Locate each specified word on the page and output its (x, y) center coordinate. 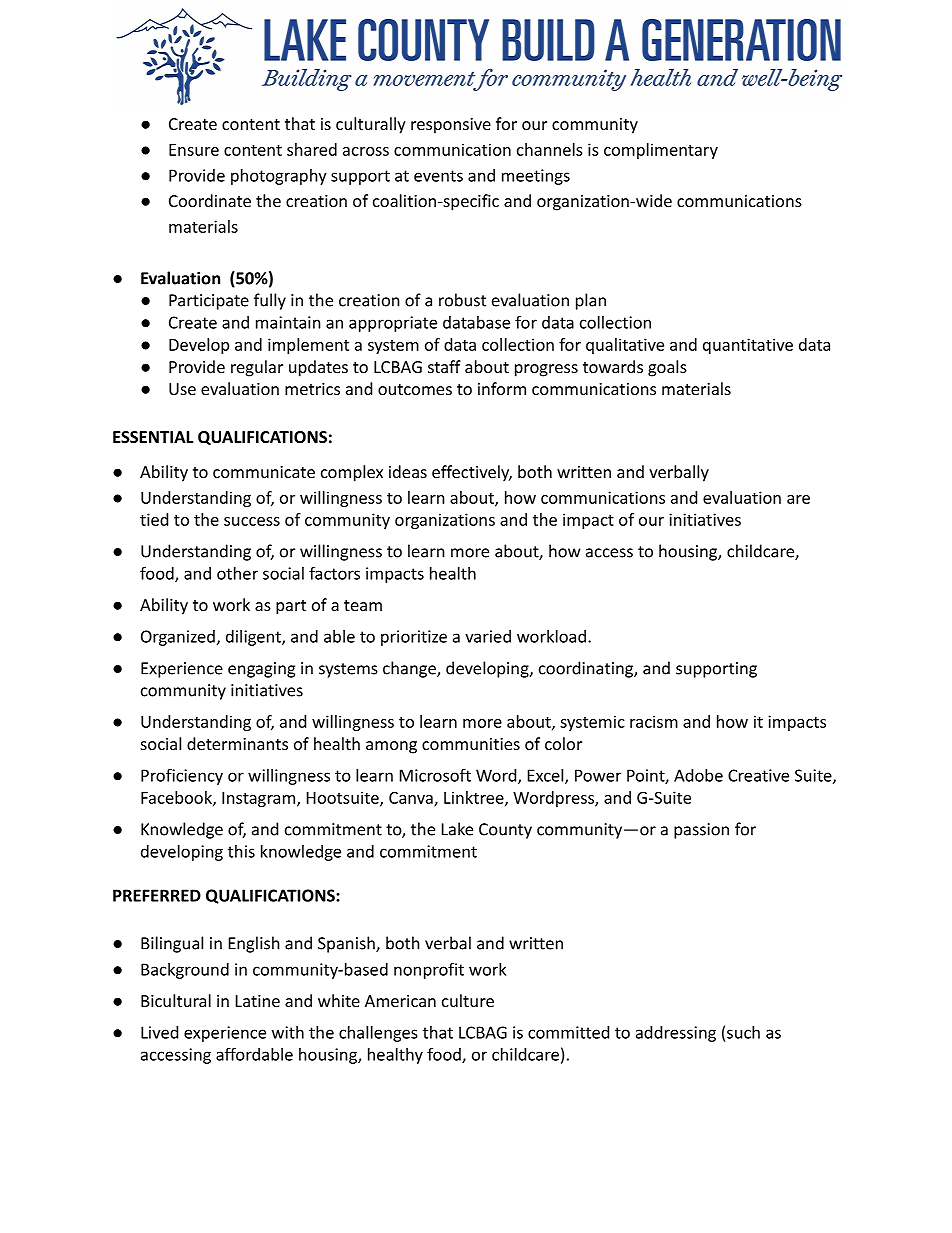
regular (257, 368)
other (237, 573)
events (438, 176)
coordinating (587, 669)
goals (667, 368)
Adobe (698, 775)
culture (468, 1000)
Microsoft (435, 775)
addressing (676, 1034)
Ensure (194, 150)
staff (444, 366)
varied (488, 636)
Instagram (260, 799)
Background (185, 971)
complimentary (661, 151)
